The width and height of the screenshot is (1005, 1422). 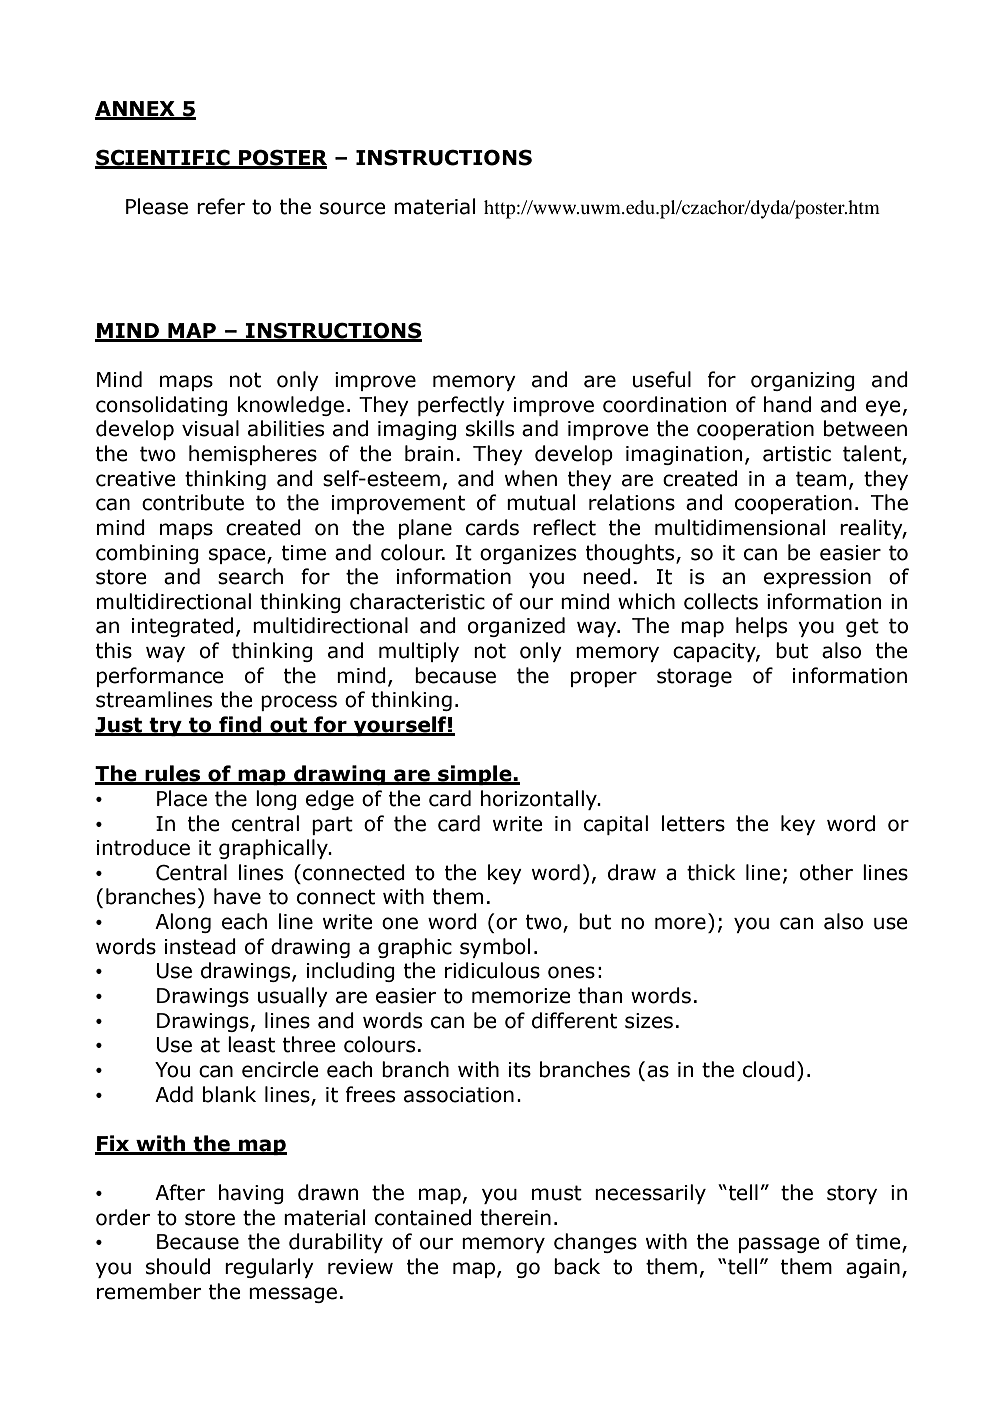 I want to click on expression, so click(x=817, y=578).
